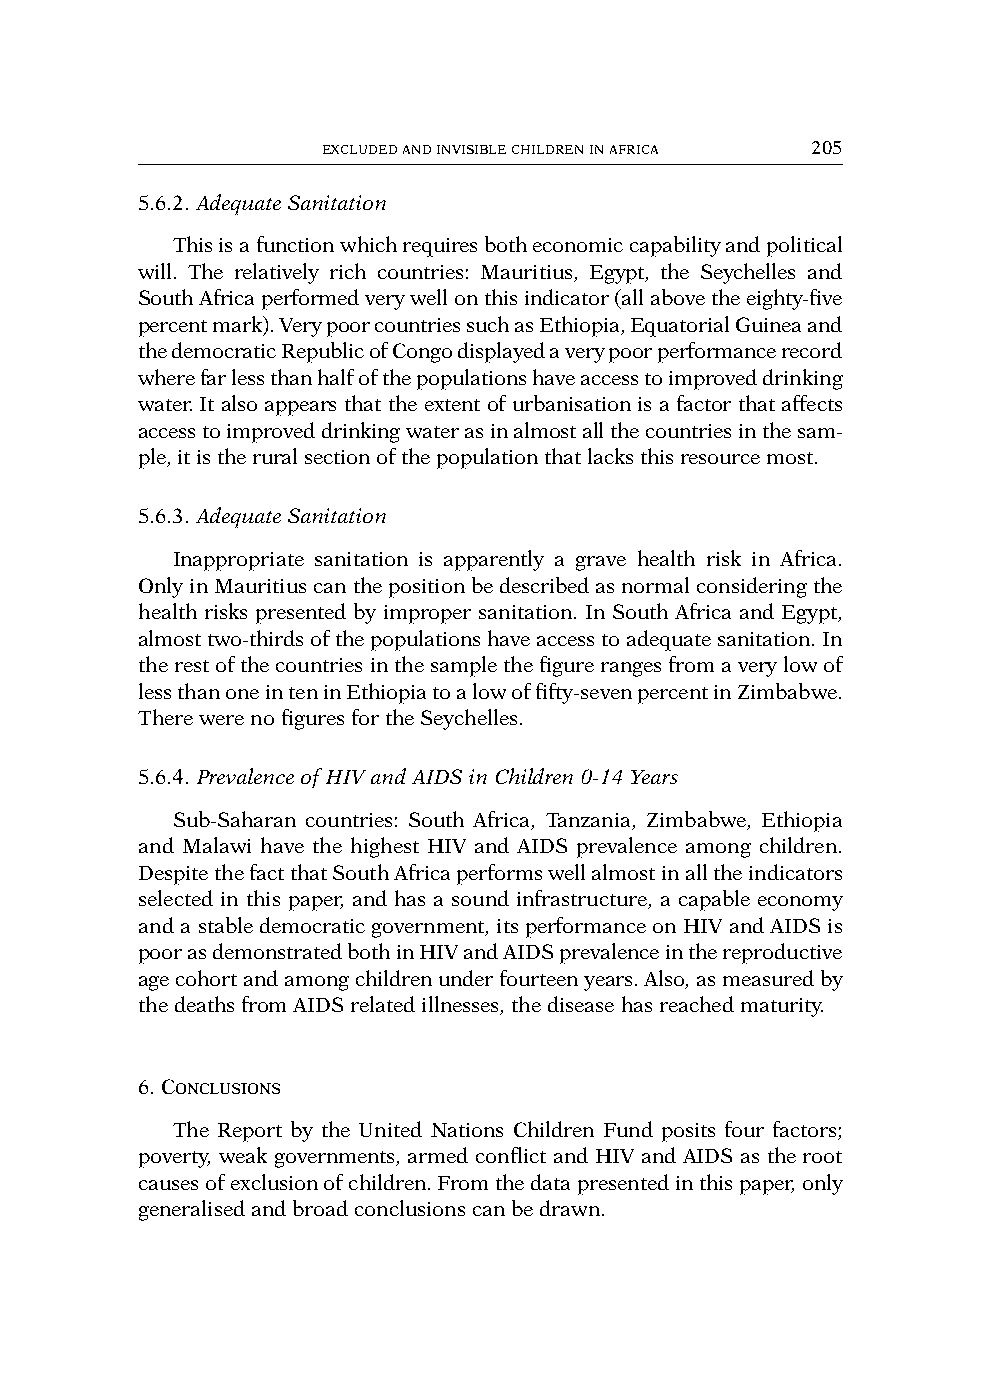  Describe the element at coordinates (243, 1155) in the screenshot. I see `weak` at that location.
